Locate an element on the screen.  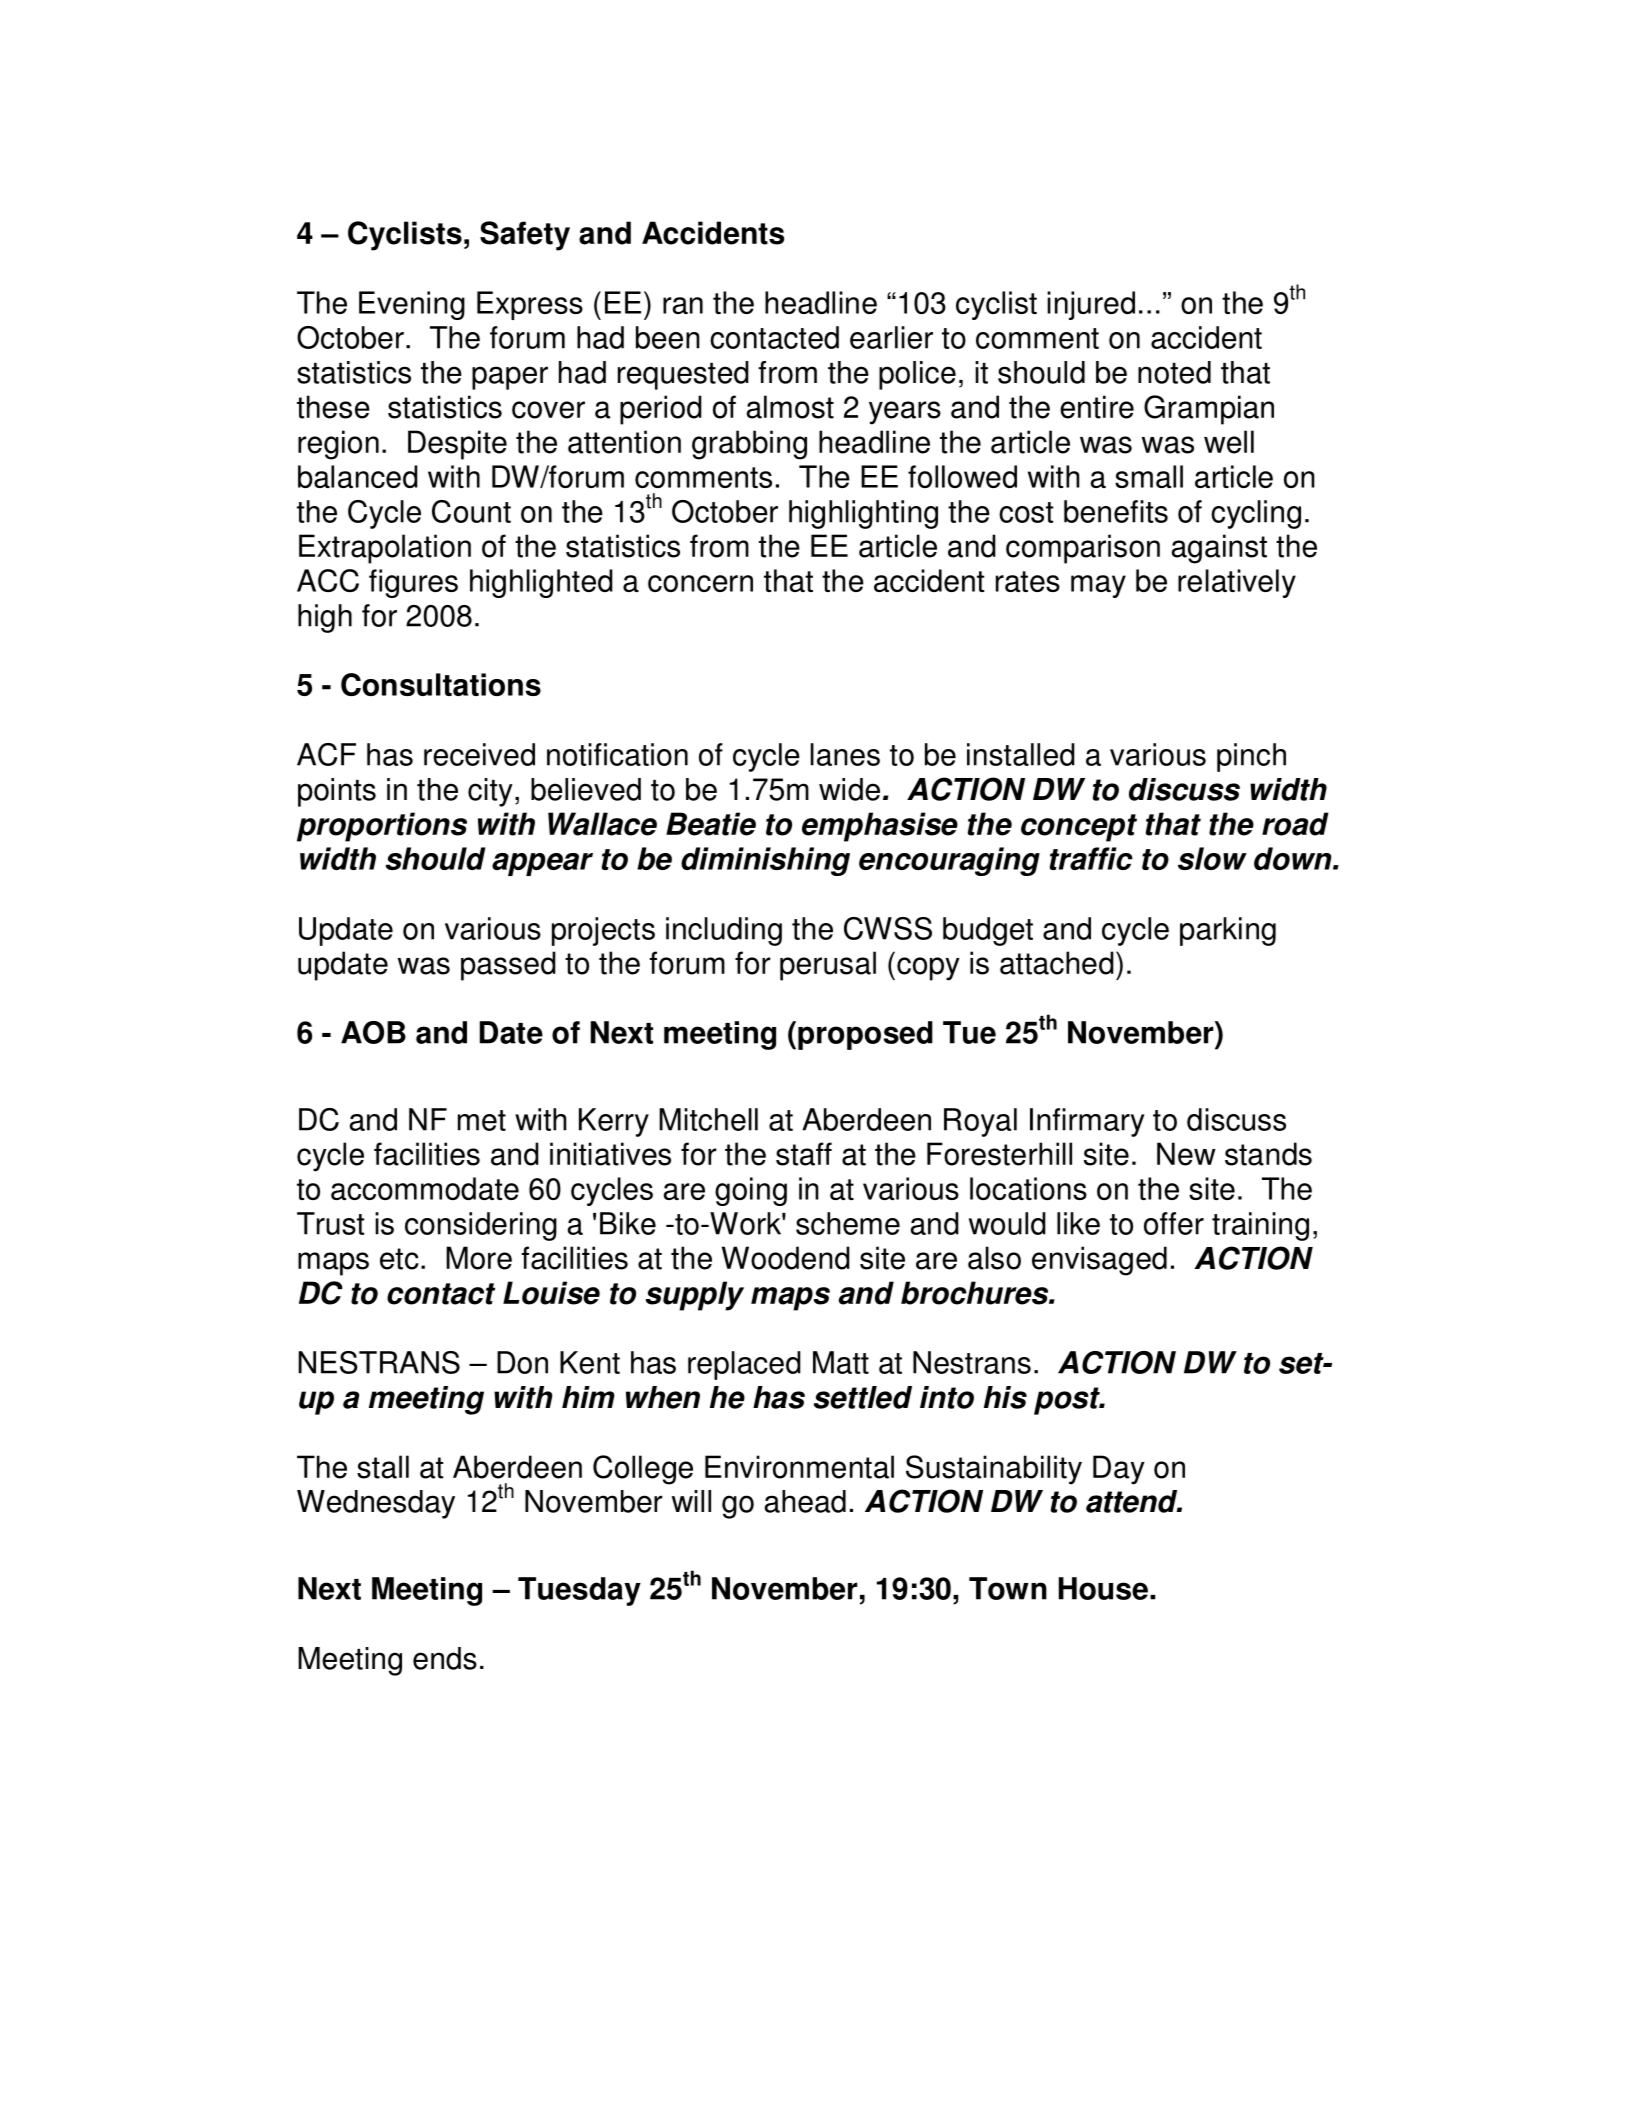
earlier is located at coordinates (891, 337).
